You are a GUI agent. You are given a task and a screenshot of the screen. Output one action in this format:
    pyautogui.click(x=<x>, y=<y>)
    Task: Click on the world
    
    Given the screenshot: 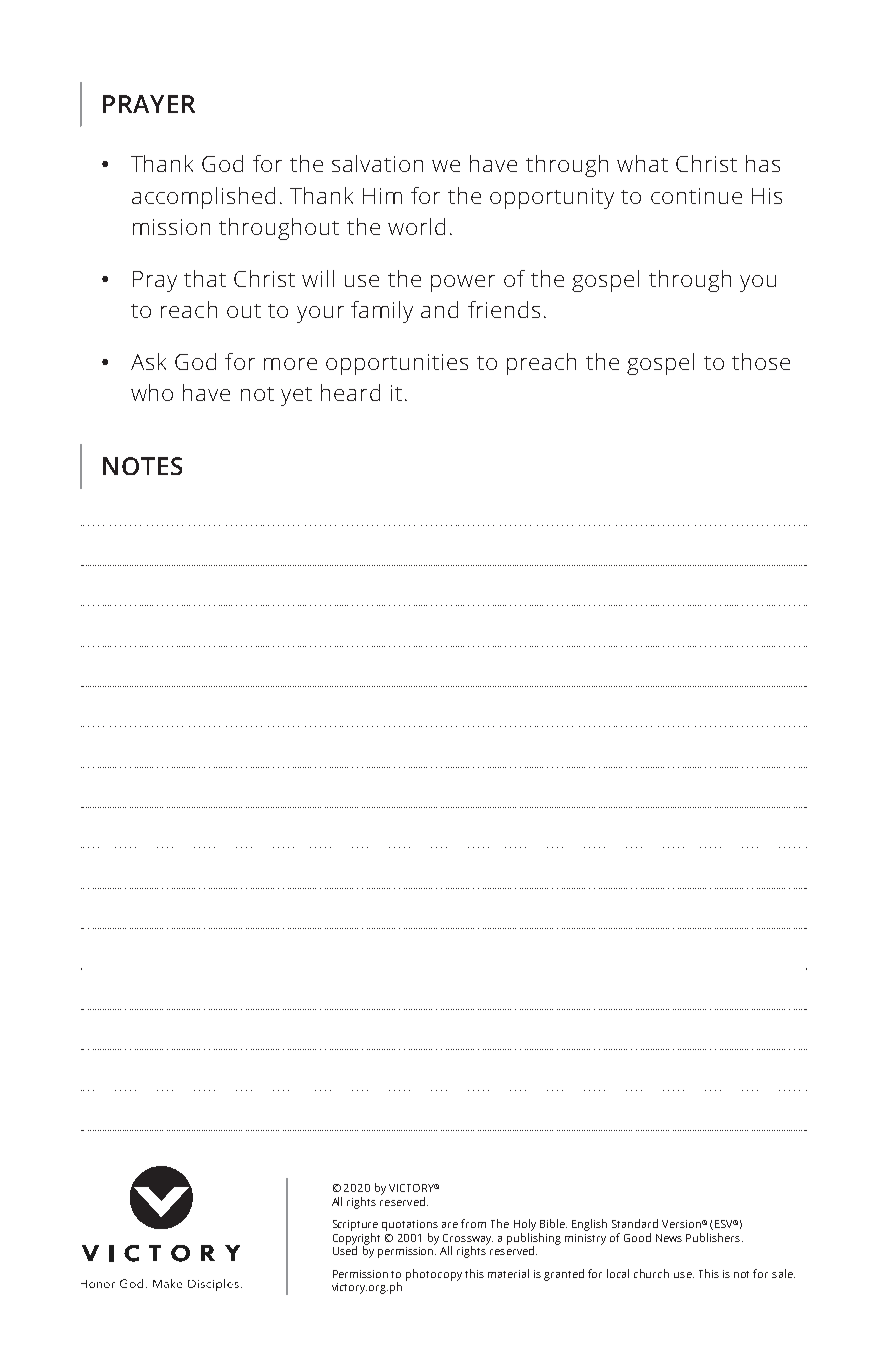 What is the action you would take?
    pyautogui.click(x=416, y=226)
